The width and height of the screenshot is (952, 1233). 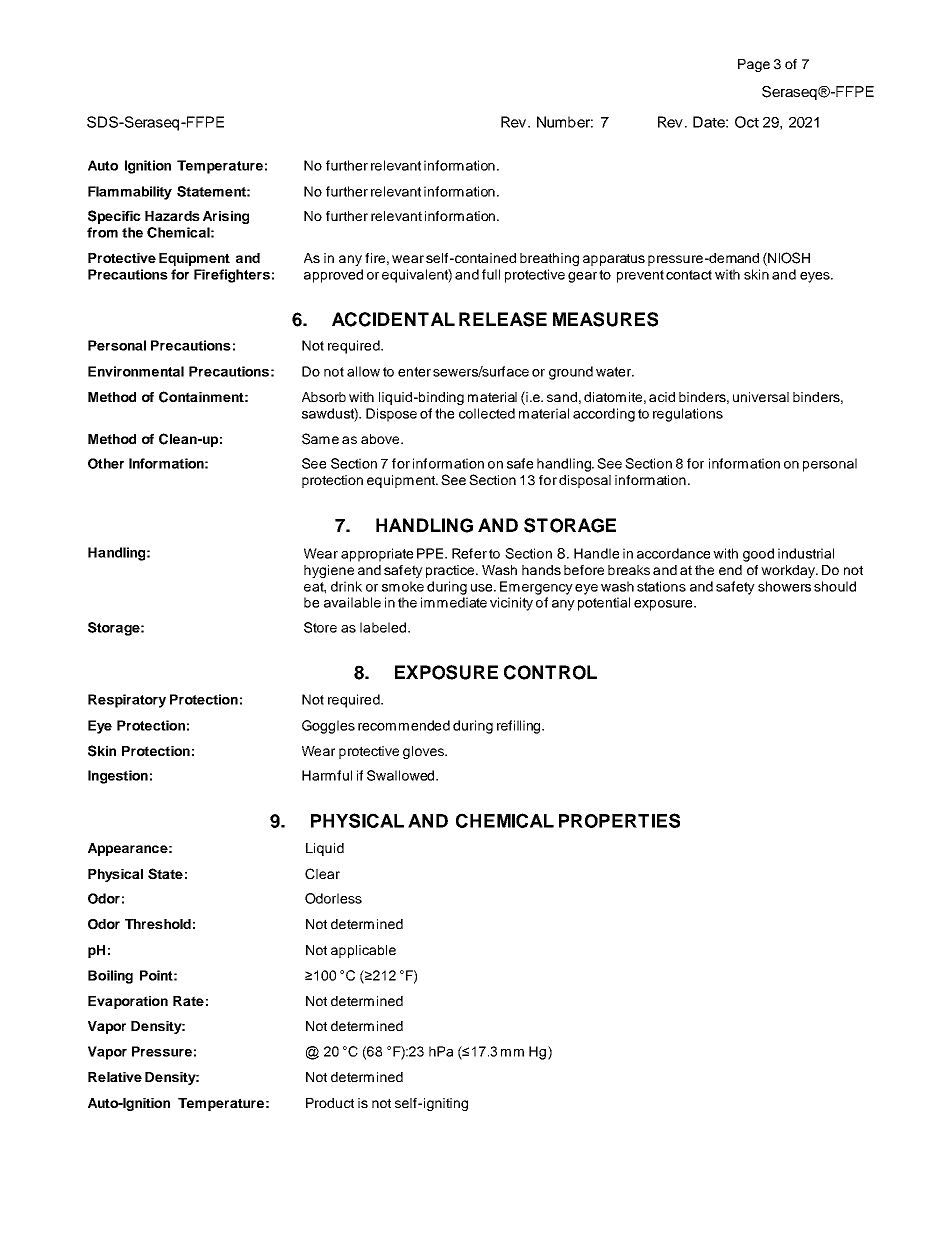 I want to click on practice, so click(x=450, y=571).
